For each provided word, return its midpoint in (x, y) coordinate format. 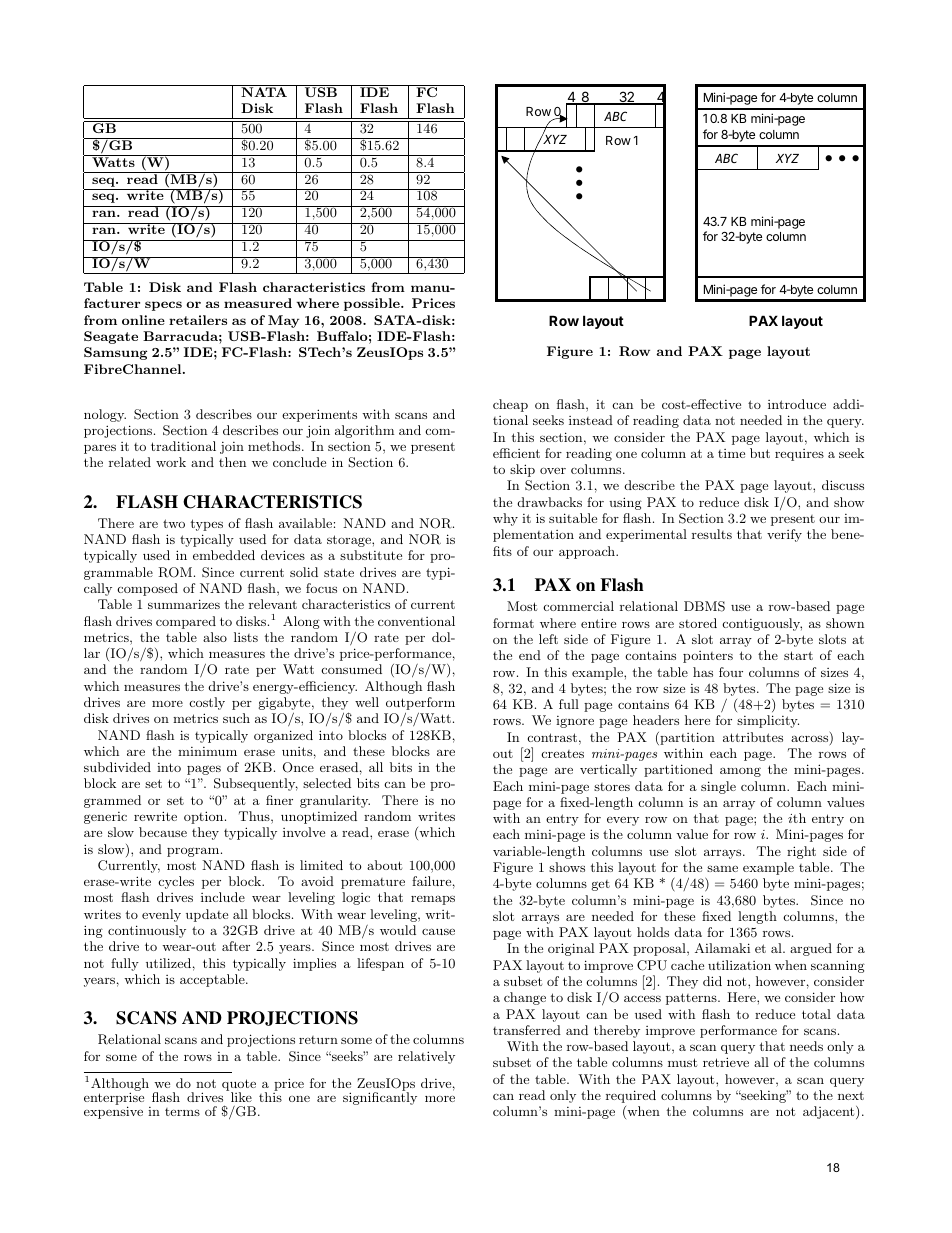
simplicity (768, 721)
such (236, 718)
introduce (797, 404)
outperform (420, 705)
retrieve (726, 1062)
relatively (426, 1057)
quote (239, 1086)
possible (373, 304)
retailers (198, 320)
